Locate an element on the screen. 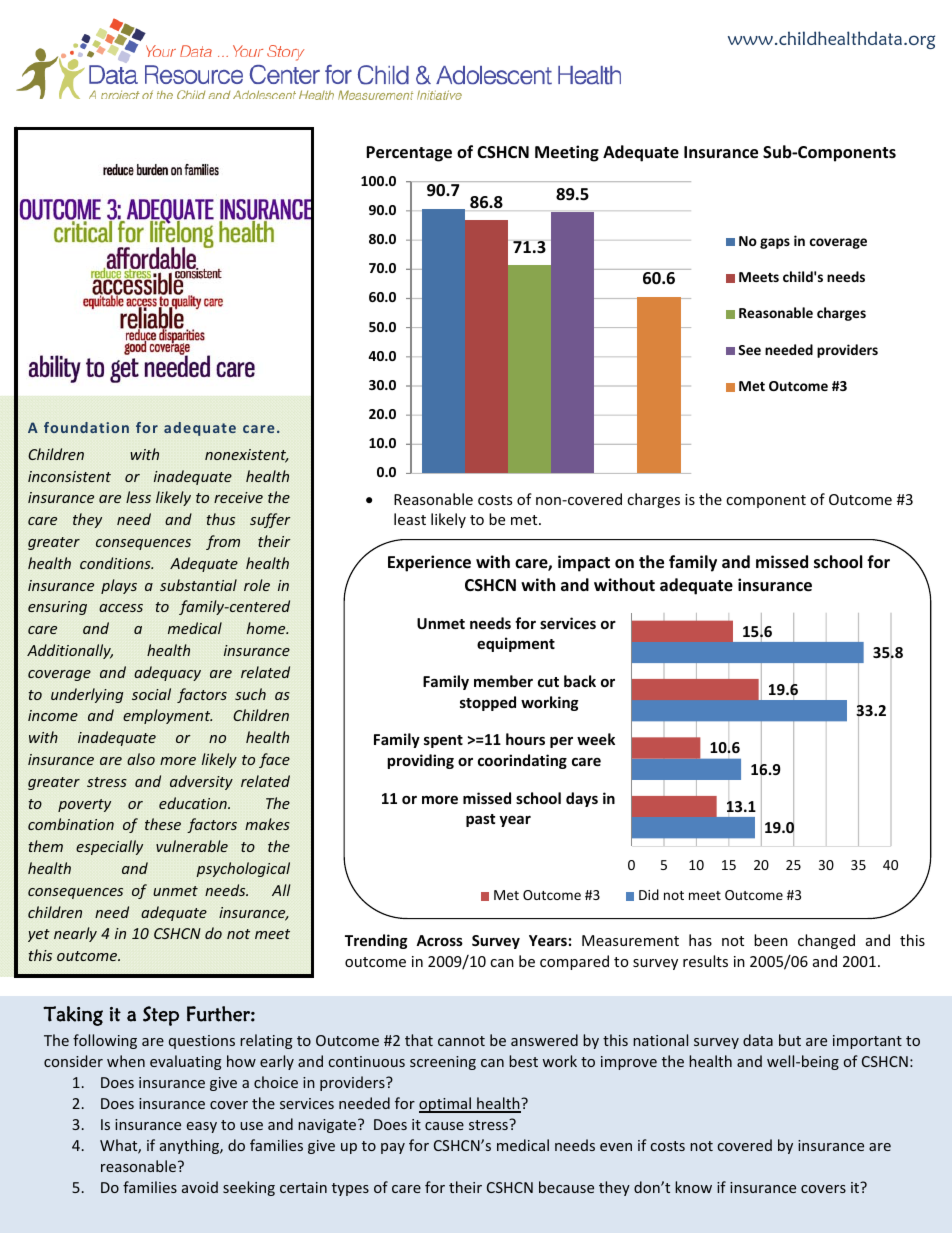 This screenshot has width=952, height=1233. back is located at coordinates (580, 681).
